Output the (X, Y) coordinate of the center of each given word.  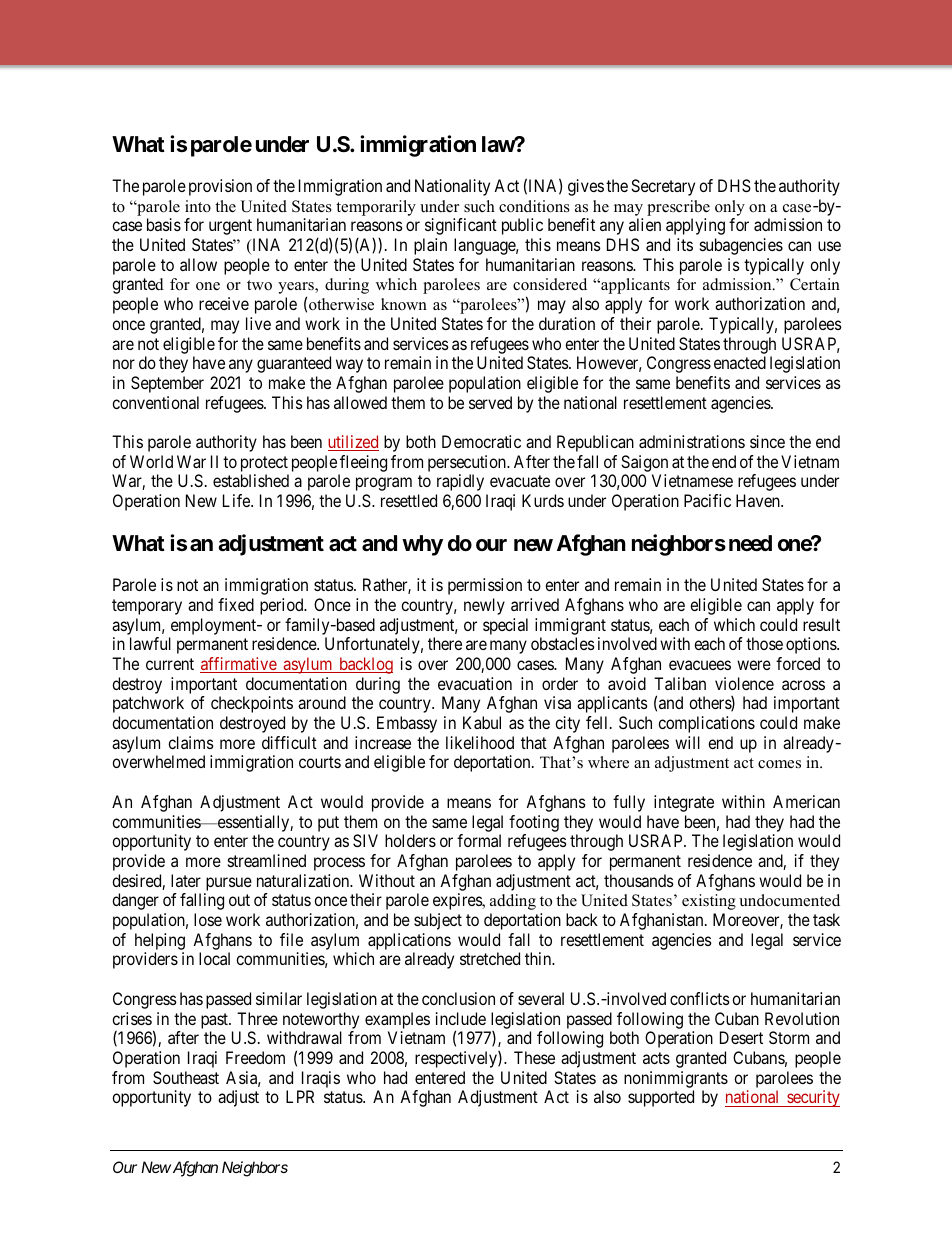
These (534, 1057)
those (764, 643)
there (445, 643)
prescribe (678, 208)
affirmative (239, 665)
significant (461, 226)
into (198, 206)
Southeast (186, 1077)
